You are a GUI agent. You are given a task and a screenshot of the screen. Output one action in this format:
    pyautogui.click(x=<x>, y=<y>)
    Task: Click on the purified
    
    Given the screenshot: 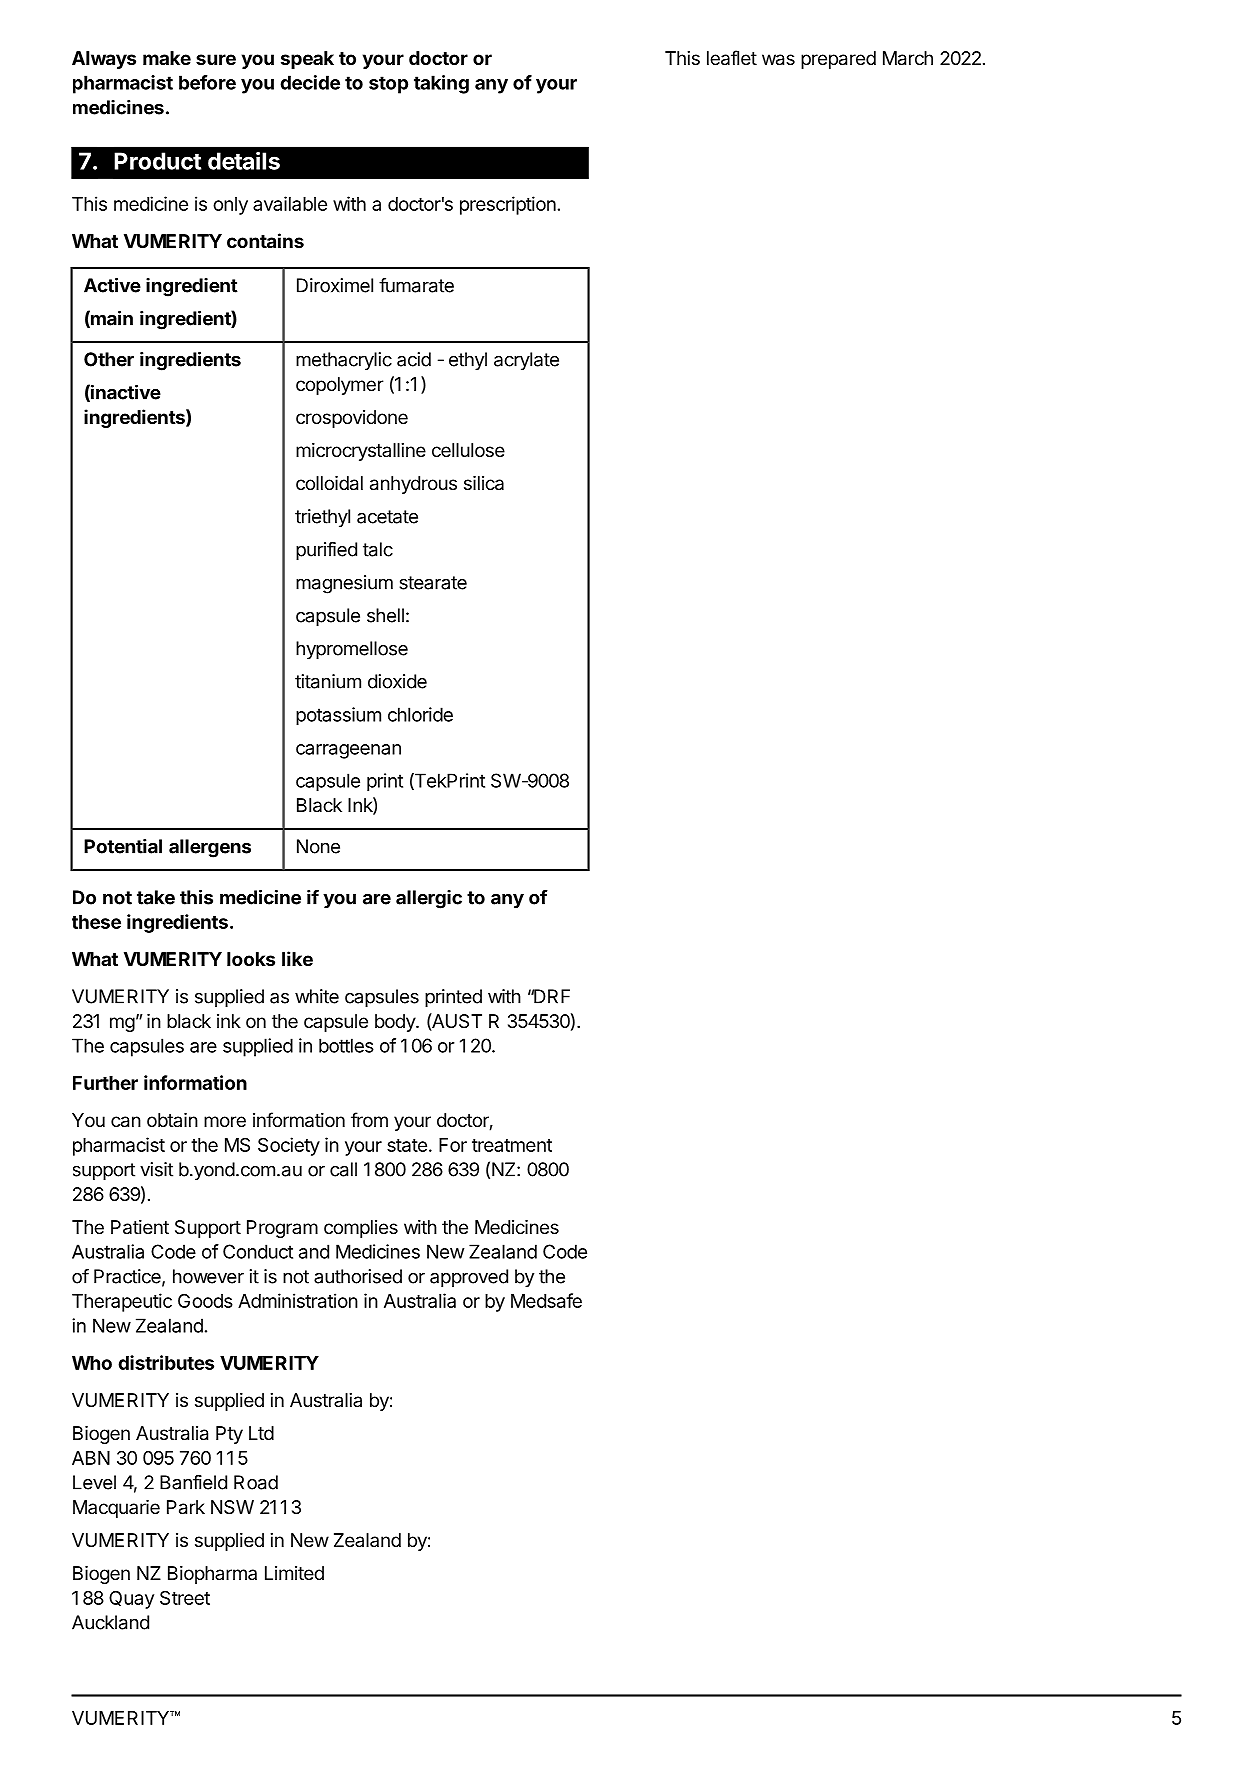 What is the action you would take?
    pyautogui.click(x=326, y=551)
